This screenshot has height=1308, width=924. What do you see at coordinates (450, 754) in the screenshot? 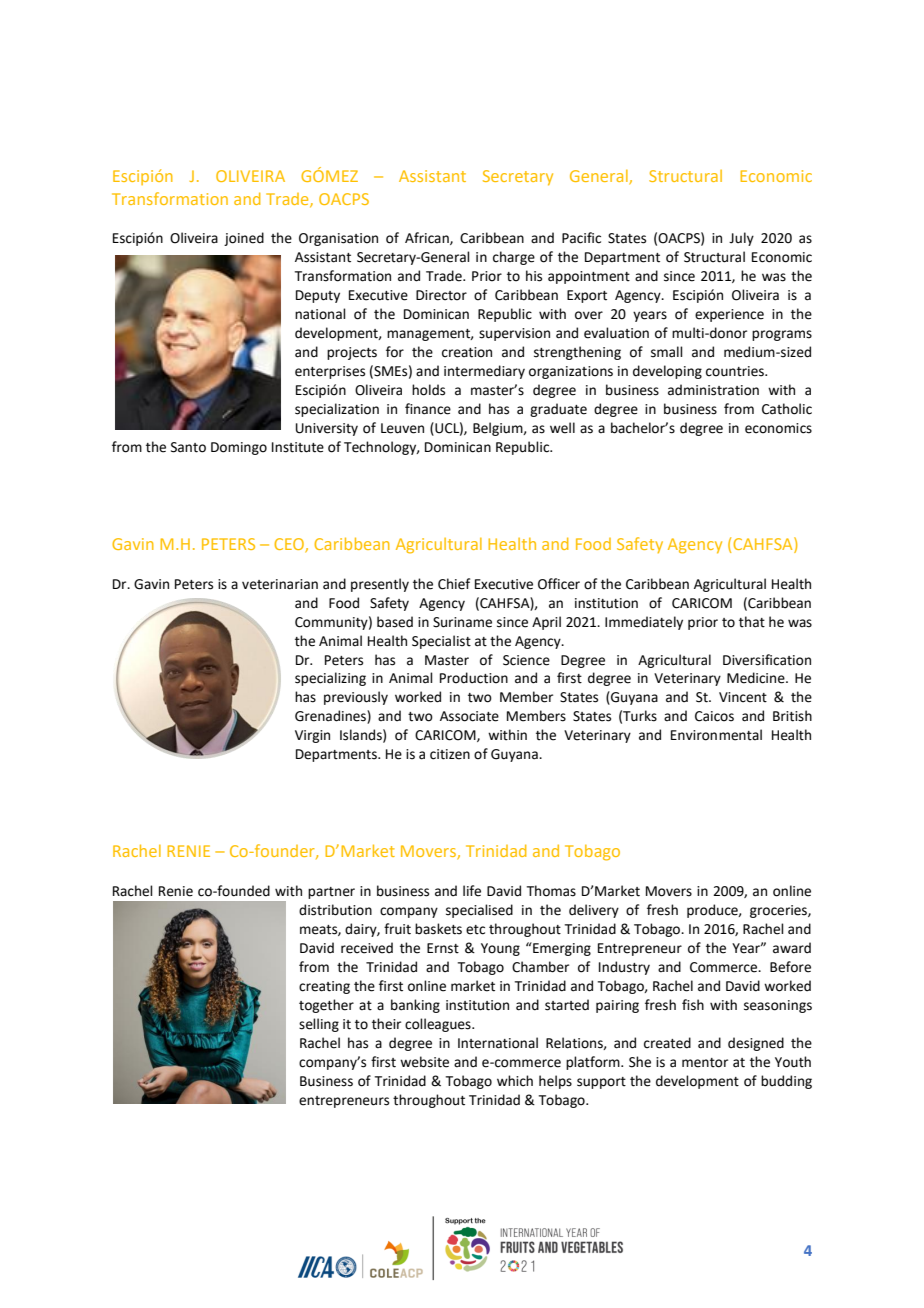
I see `citizen` at bounding box center [450, 754].
